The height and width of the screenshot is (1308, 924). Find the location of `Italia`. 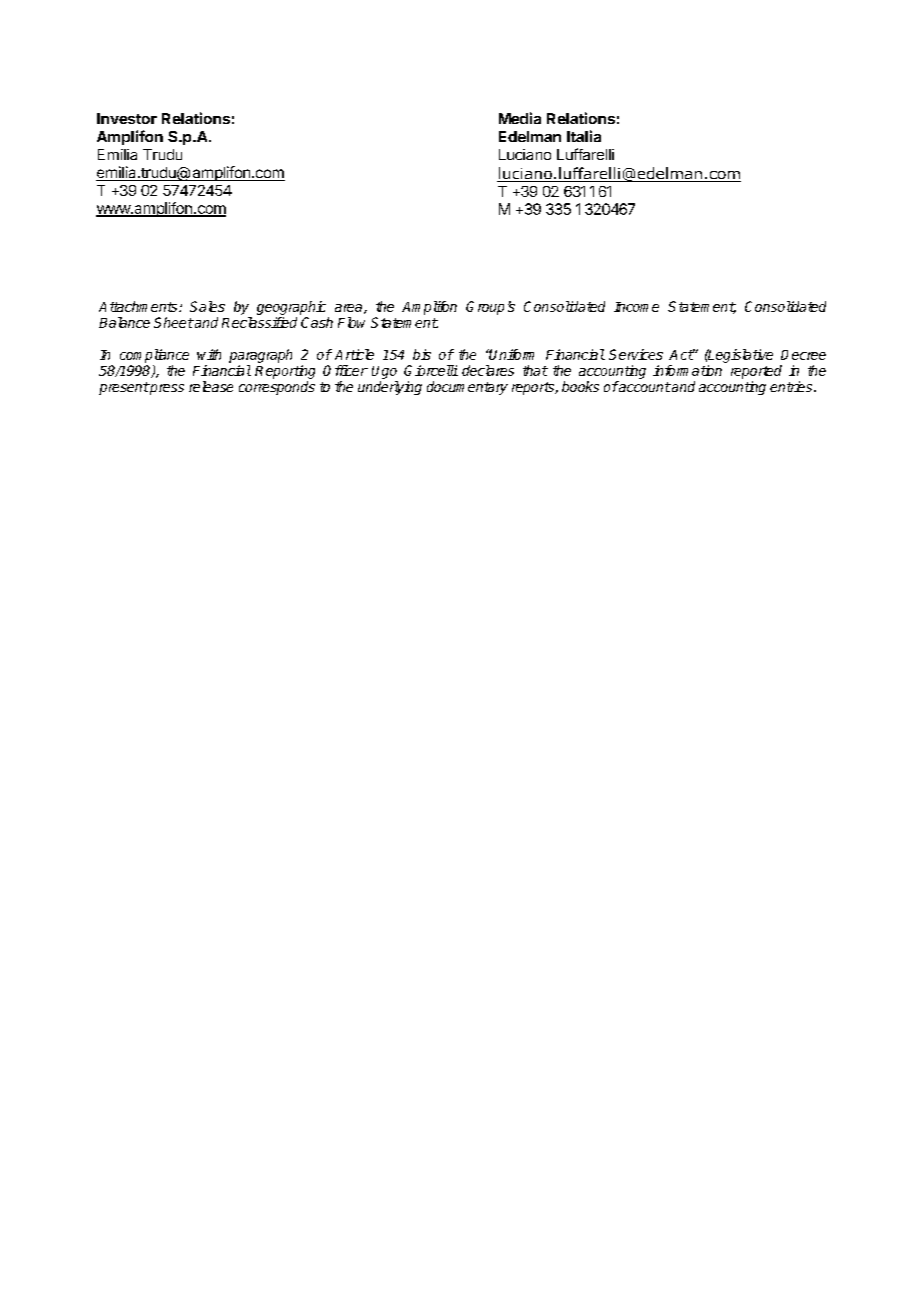

Italia is located at coordinates (584, 136).
